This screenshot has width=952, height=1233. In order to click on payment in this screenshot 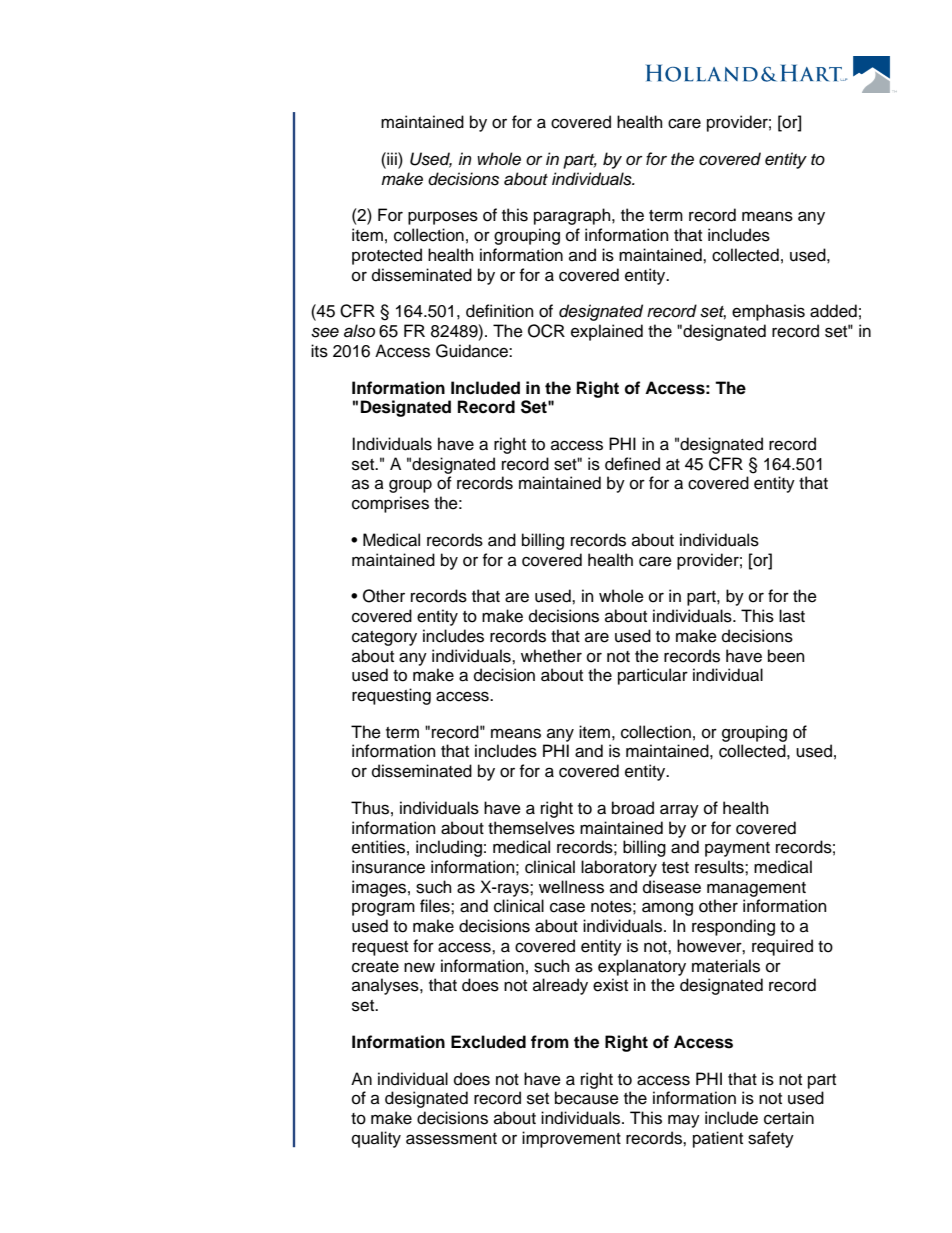, I will do `click(737, 849)`.
